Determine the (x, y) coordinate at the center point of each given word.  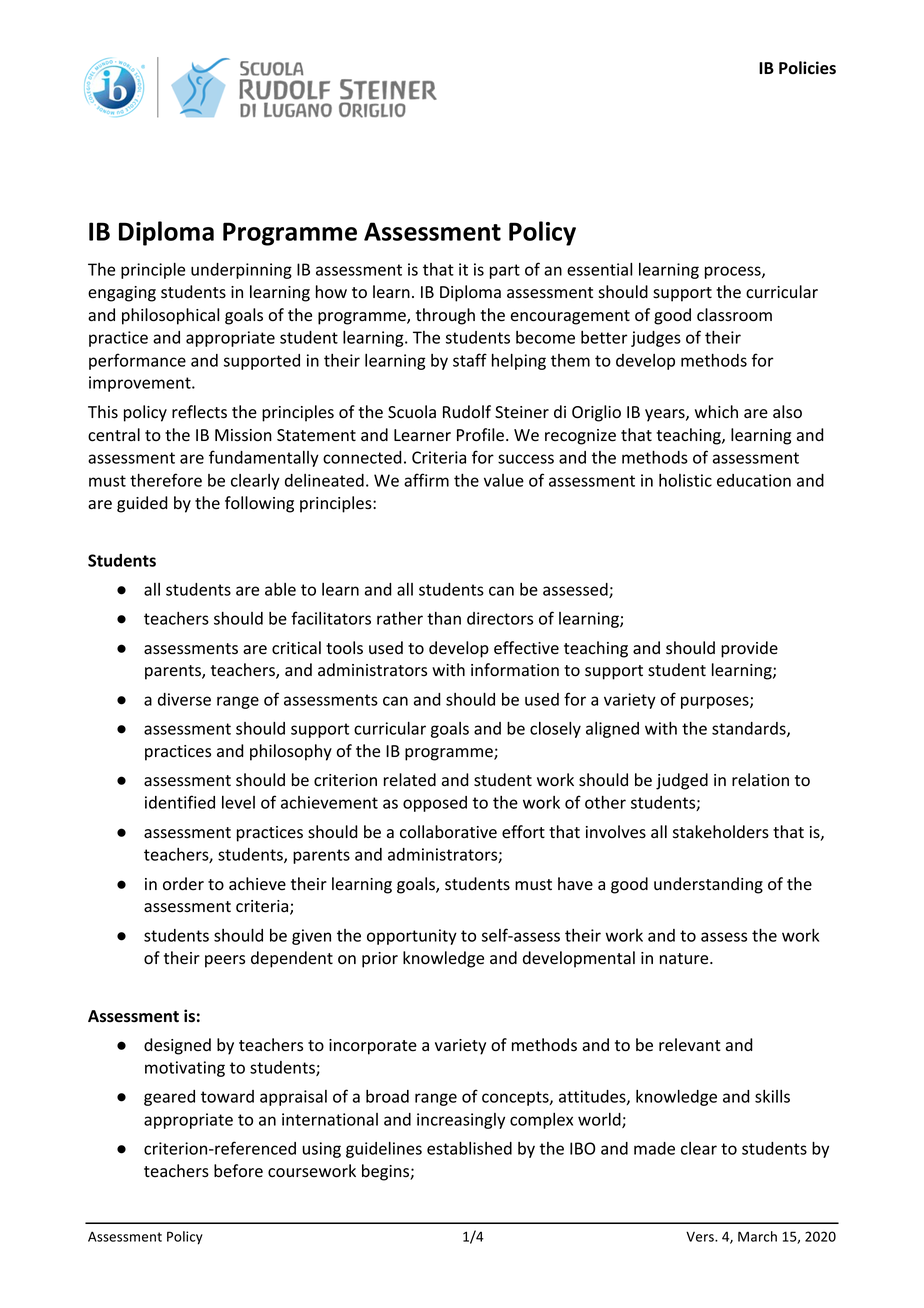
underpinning (241, 271)
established (469, 1148)
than (444, 618)
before (238, 1171)
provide (749, 649)
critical (296, 648)
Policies (807, 68)
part (505, 271)
